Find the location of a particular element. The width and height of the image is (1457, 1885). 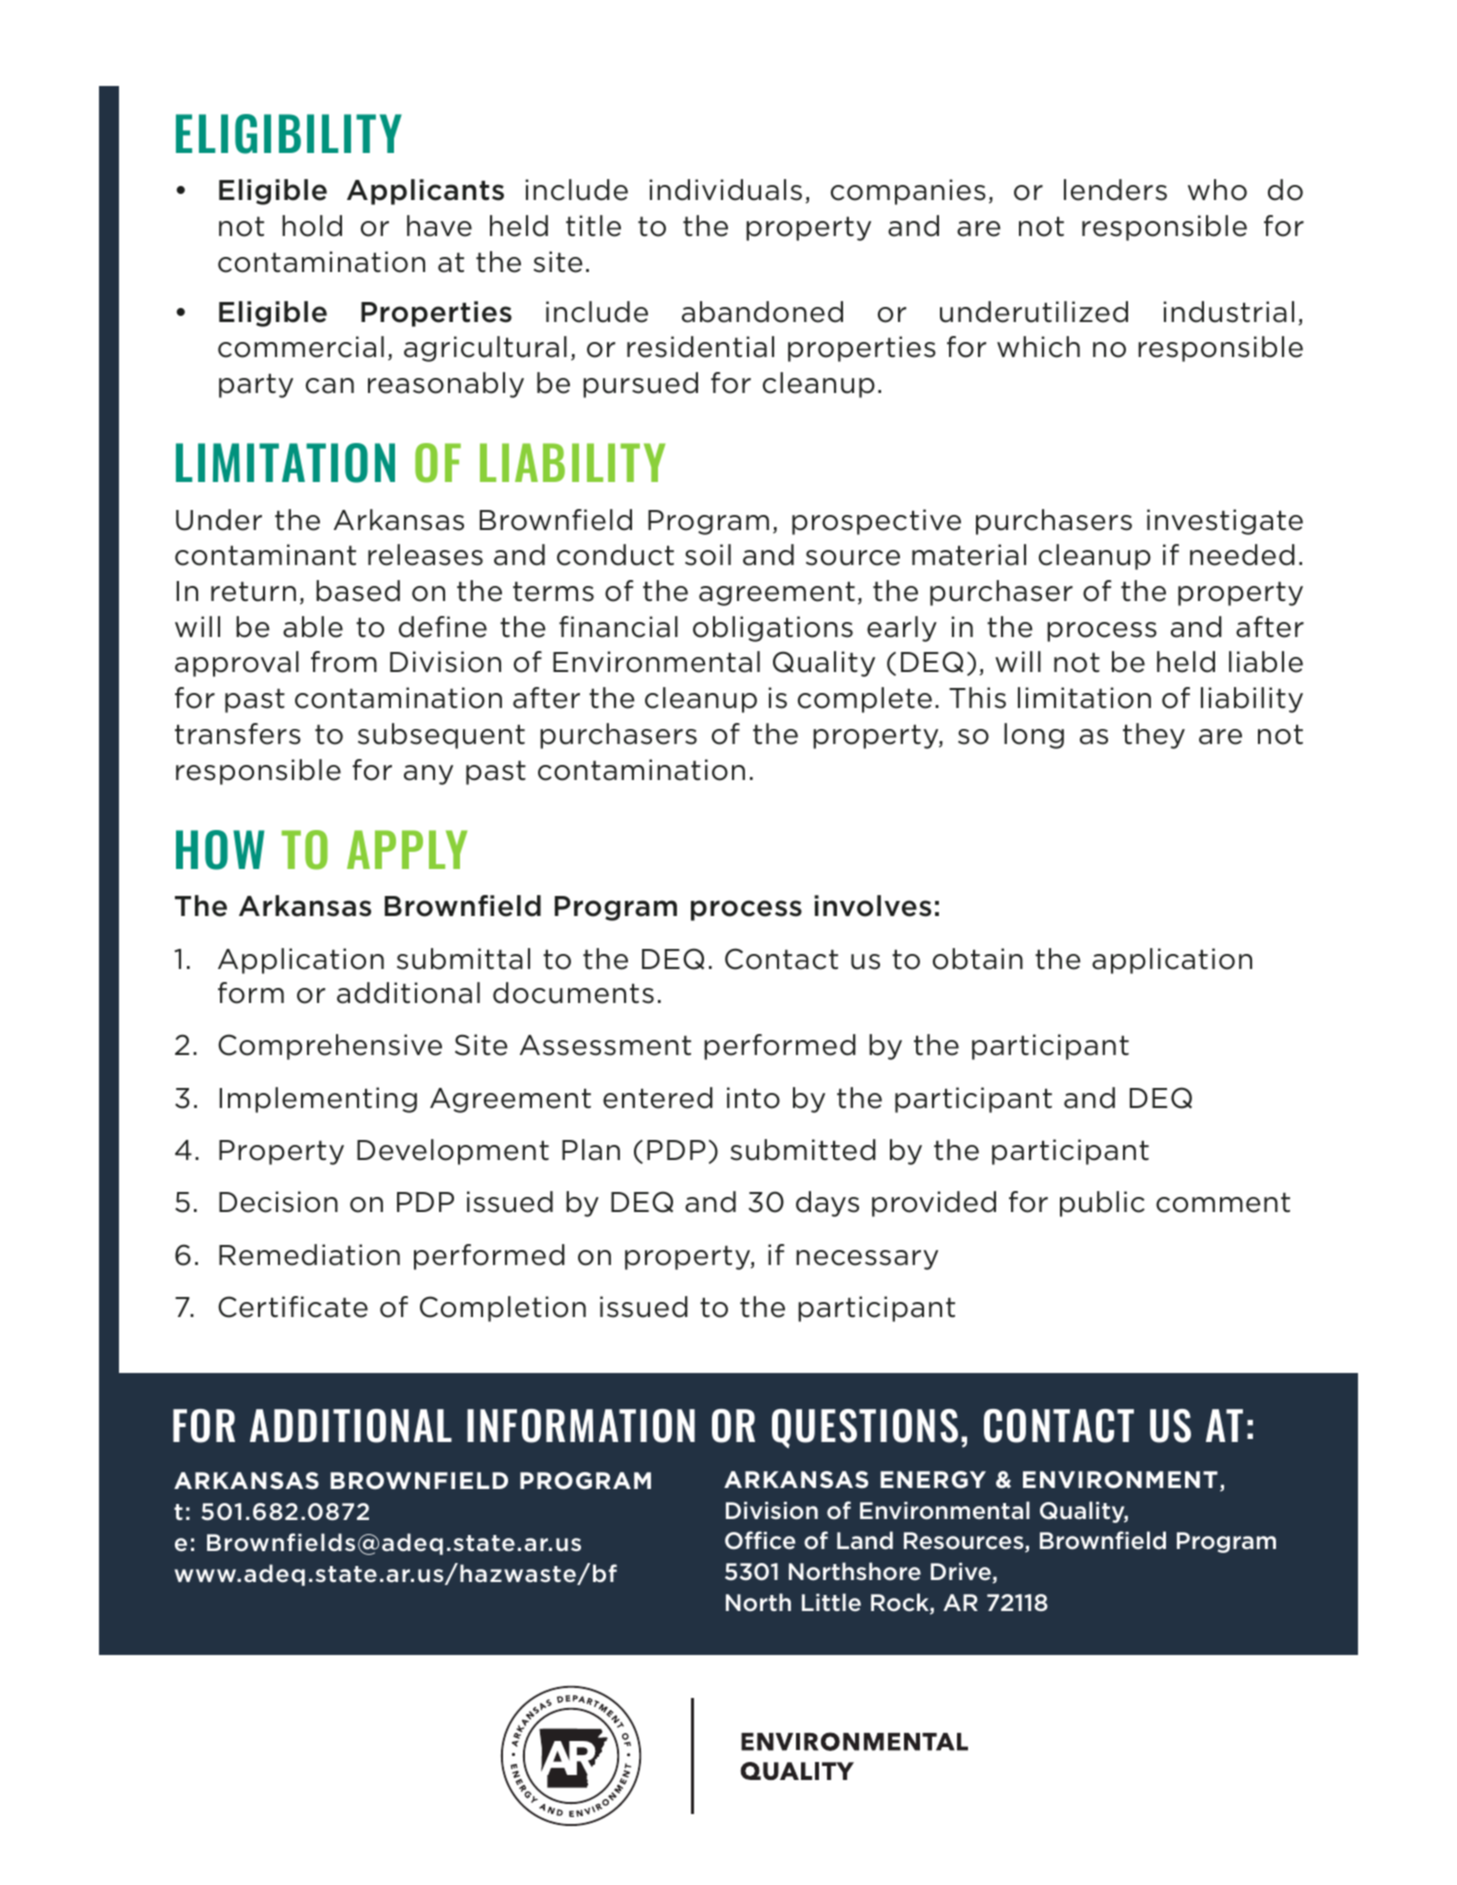

days is located at coordinates (827, 1204).
